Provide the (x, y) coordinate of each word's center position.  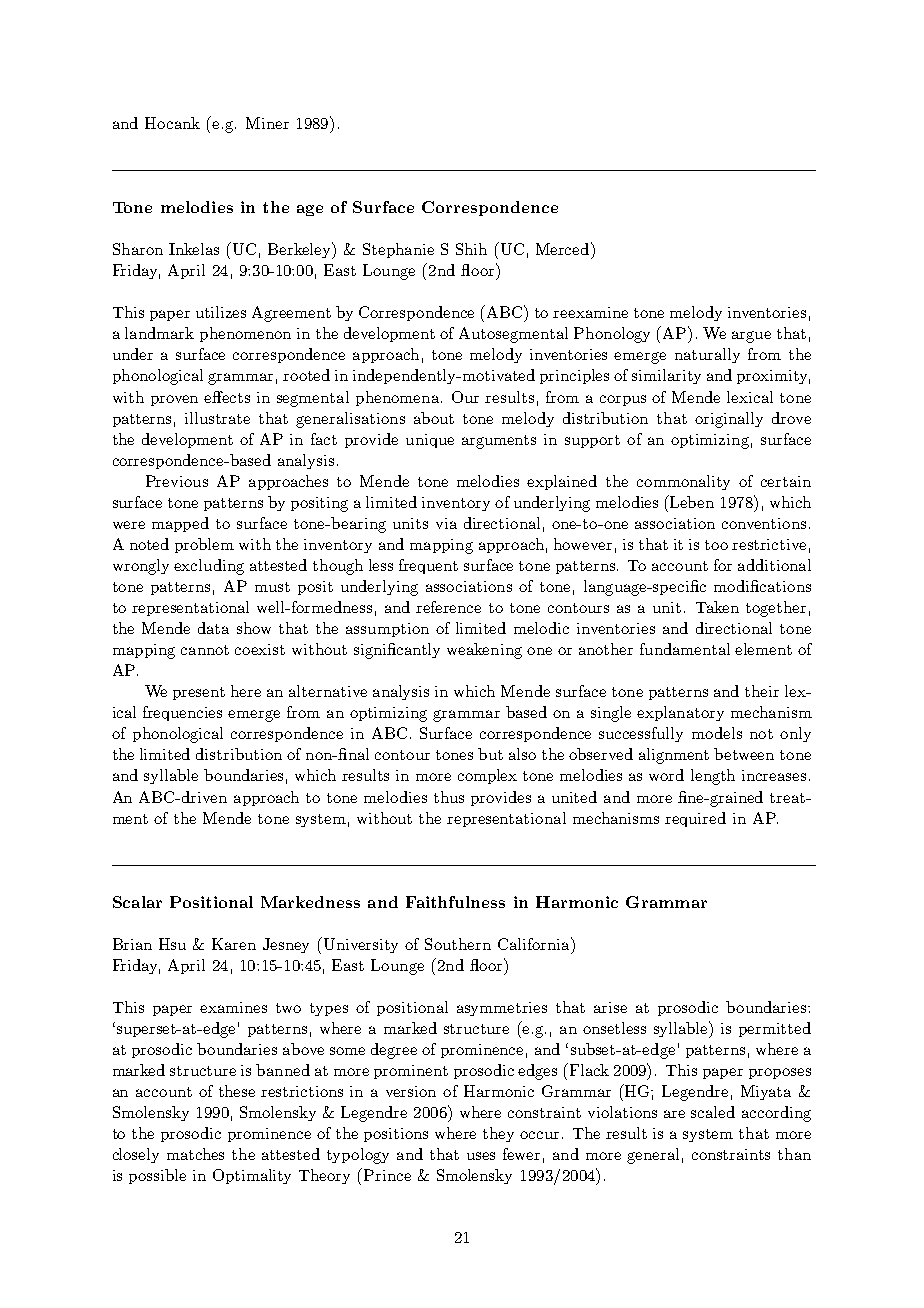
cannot (205, 650)
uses (481, 1156)
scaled (713, 1112)
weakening (484, 651)
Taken (717, 607)
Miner (267, 123)
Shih (471, 249)
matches (195, 1154)
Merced (564, 248)
